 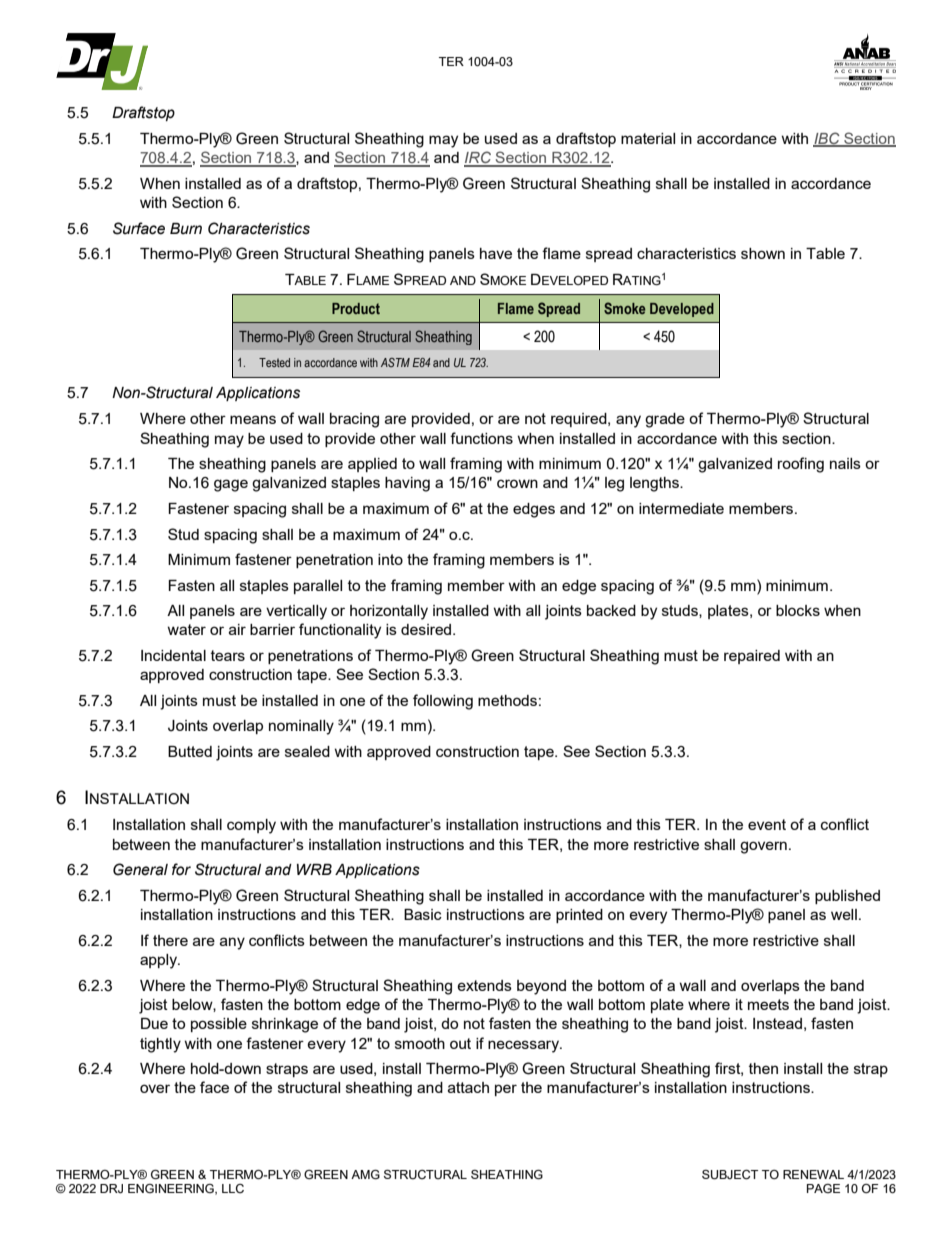 I want to click on IRC, so click(x=479, y=158).
